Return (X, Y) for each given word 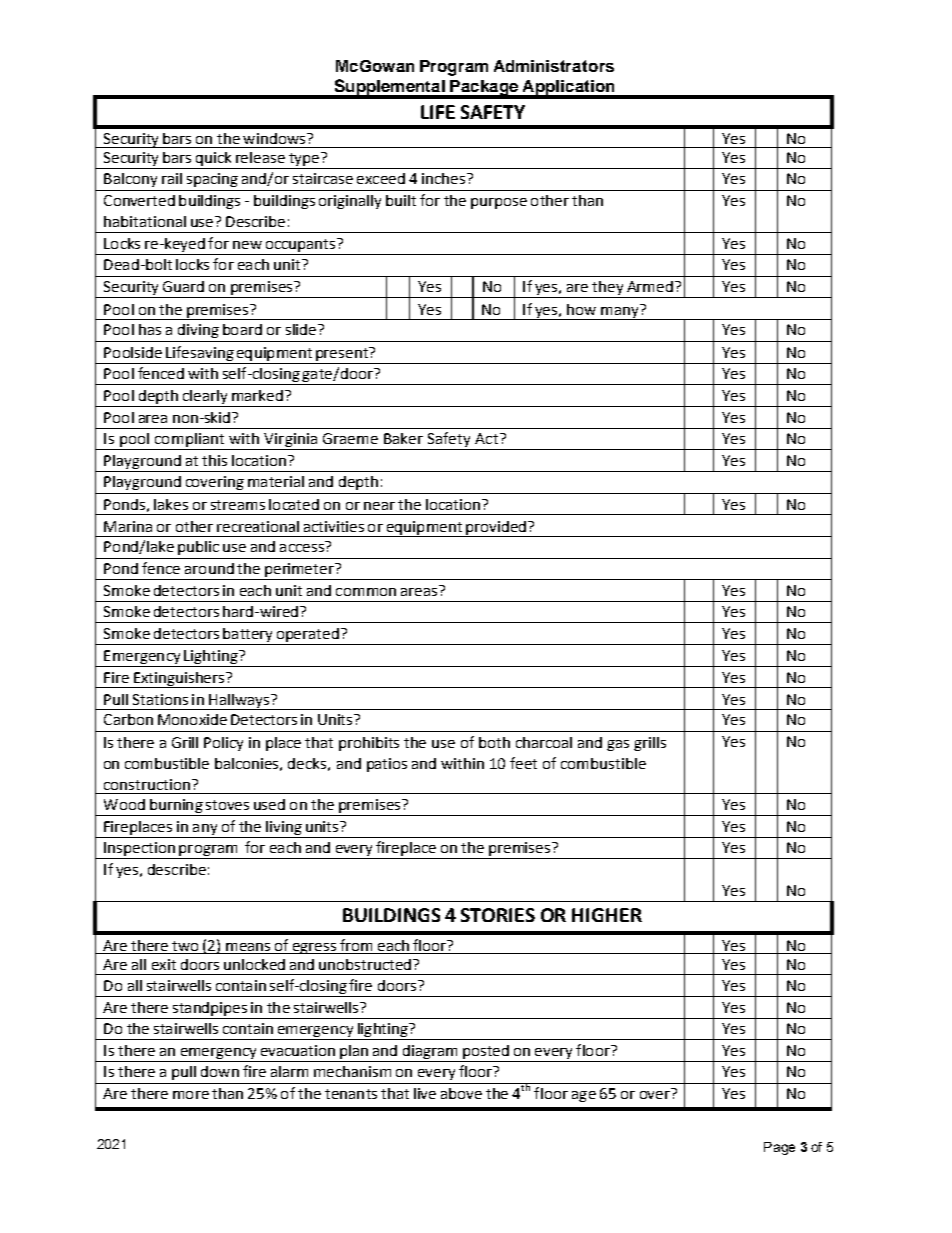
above (461, 1093)
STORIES (498, 915)
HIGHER (607, 915)
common (366, 592)
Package (484, 89)
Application (568, 89)
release (260, 157)
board (242, 329)
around (209, 568)
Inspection (139, 850)
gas (618, 745)
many (620, 312)
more (191, 1095)
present (343, 354)
